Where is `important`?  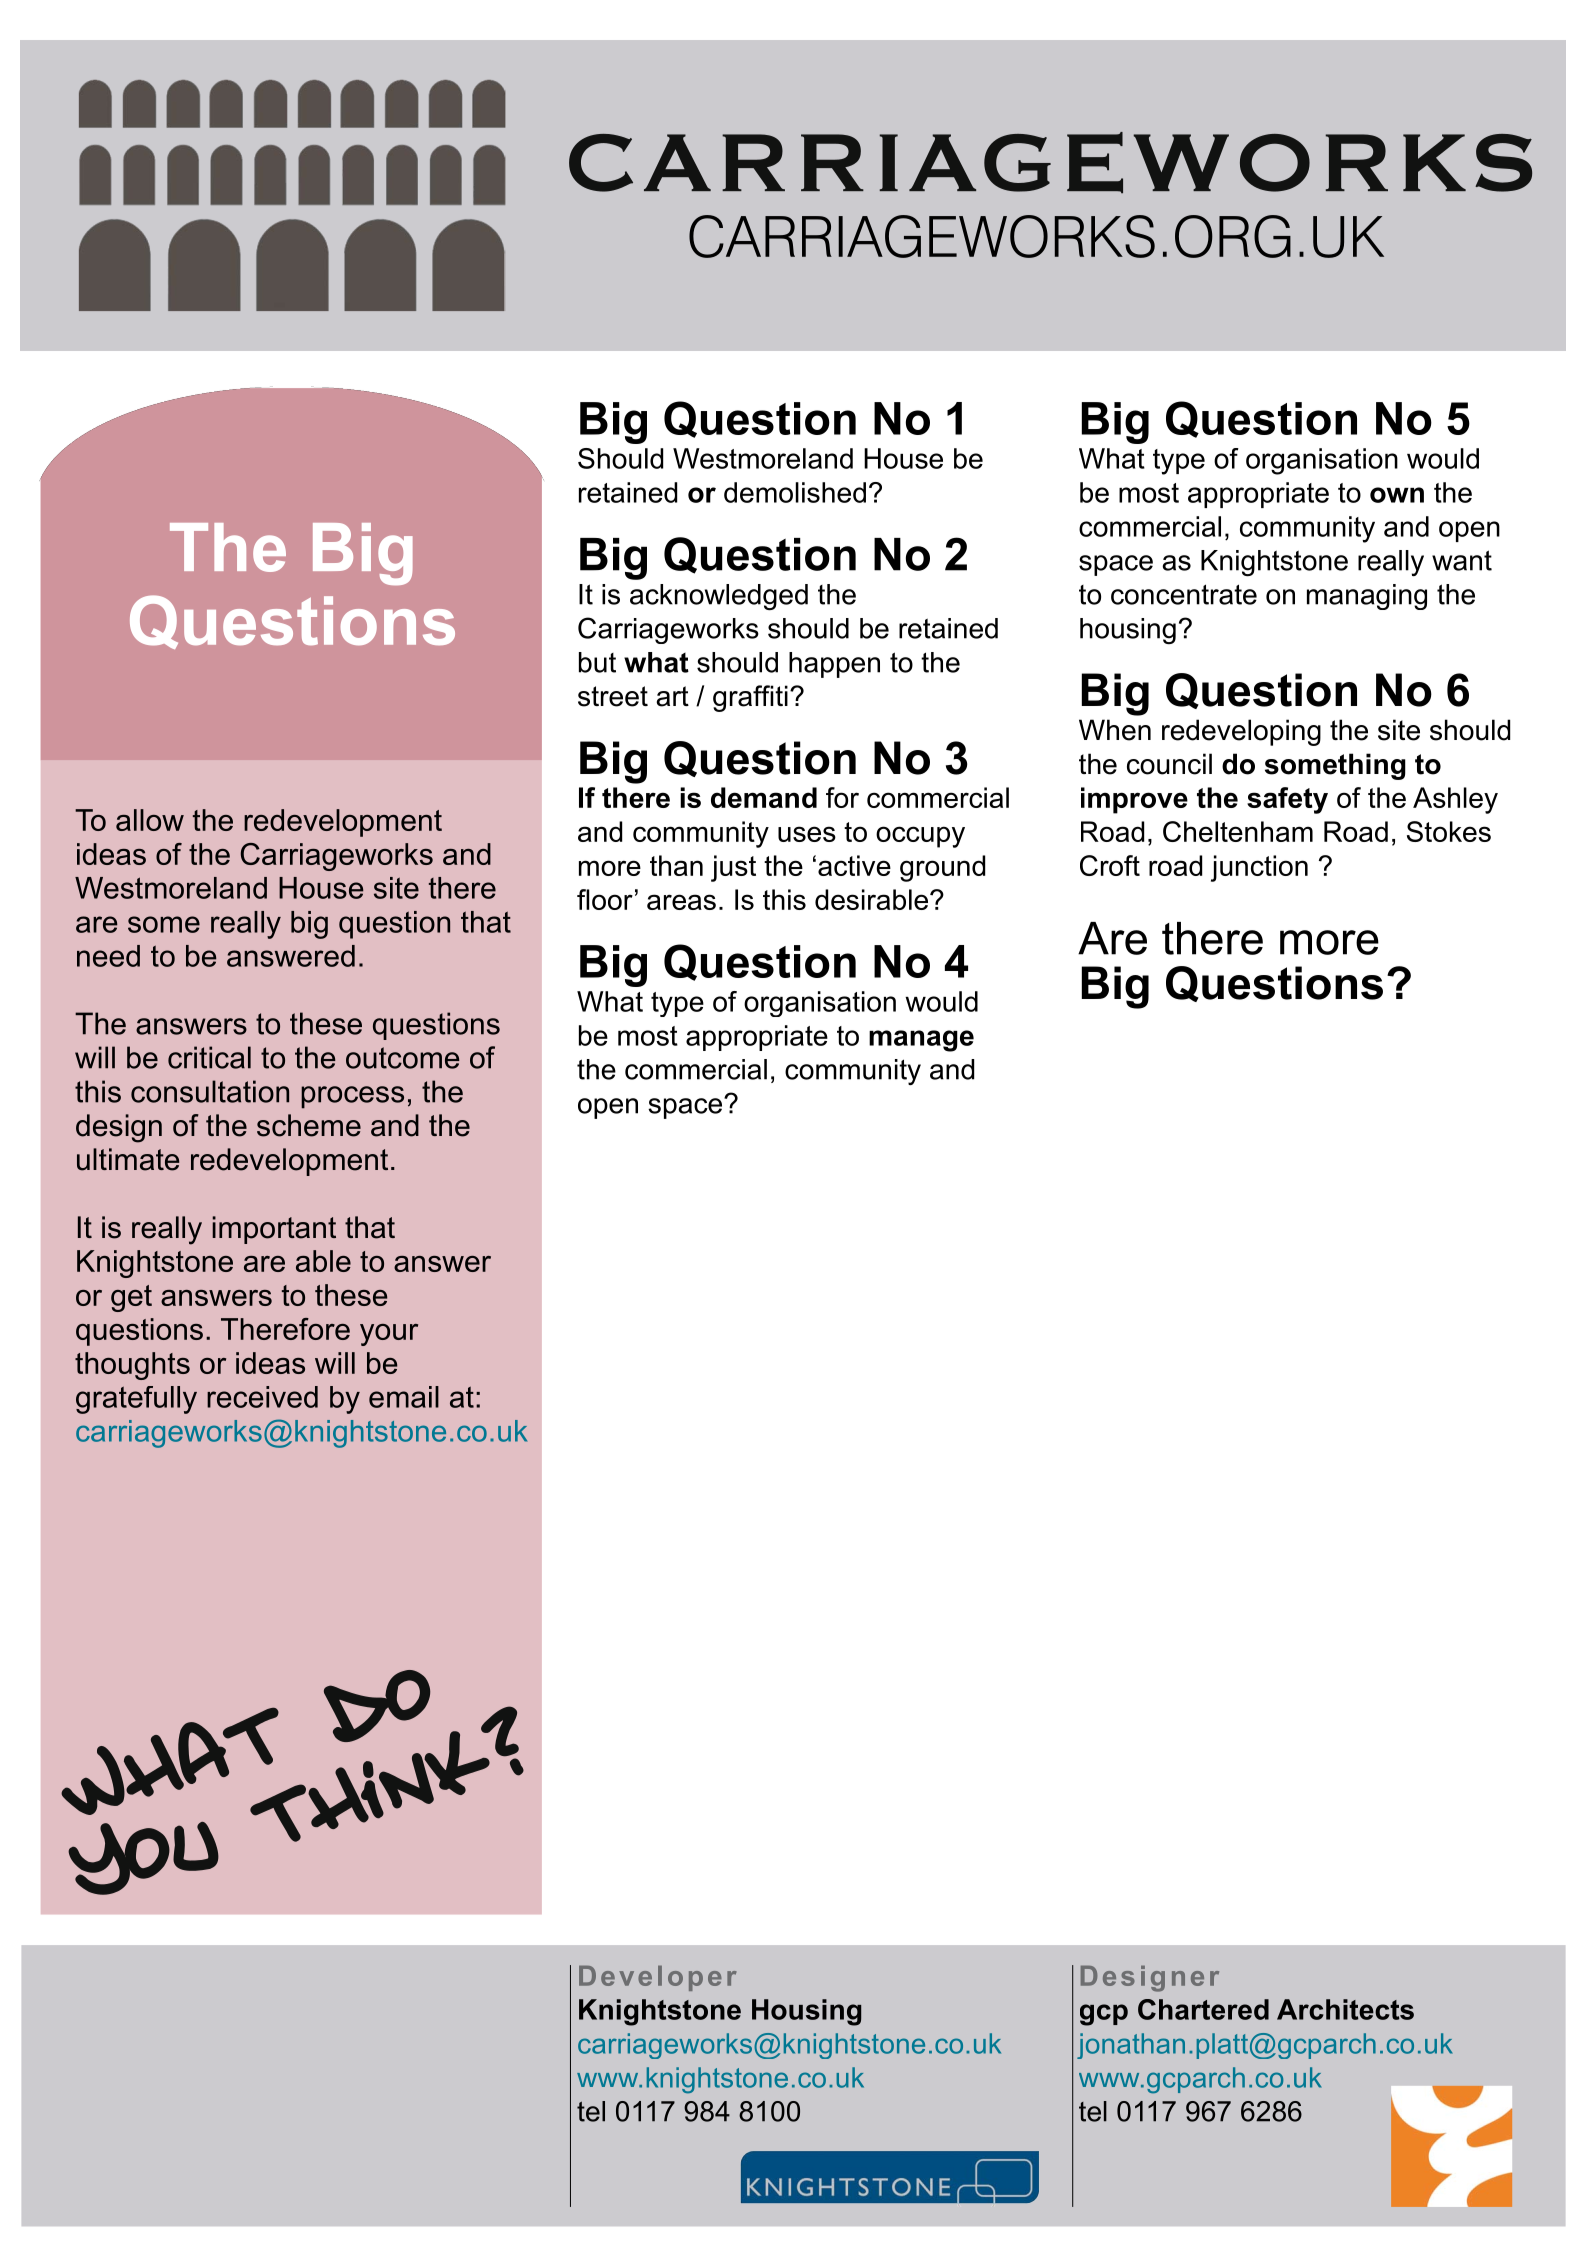
important is located at coordinates (274, 1230).
